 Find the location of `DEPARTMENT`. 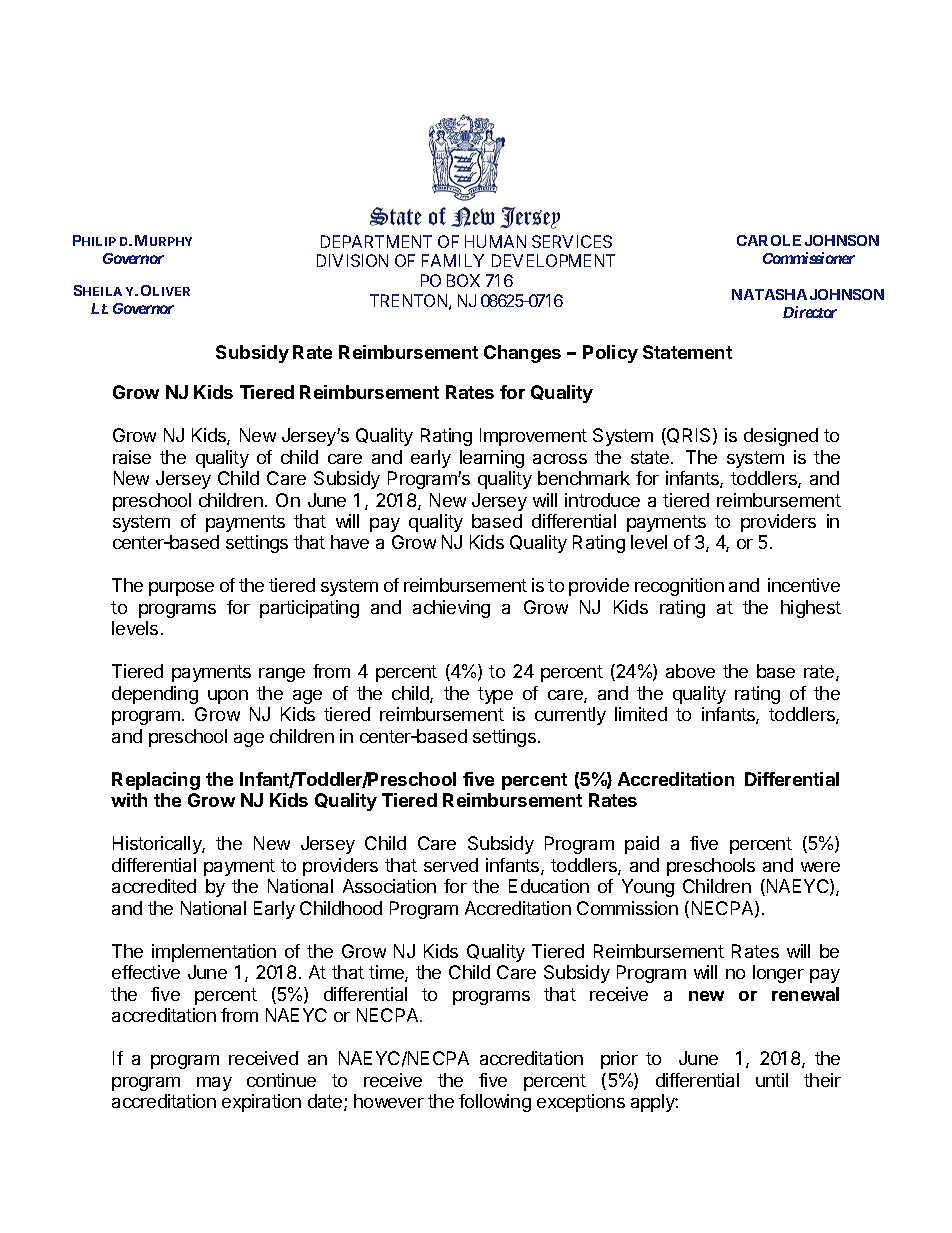

DEPARTMENT is located at coordinates (376, 241).
